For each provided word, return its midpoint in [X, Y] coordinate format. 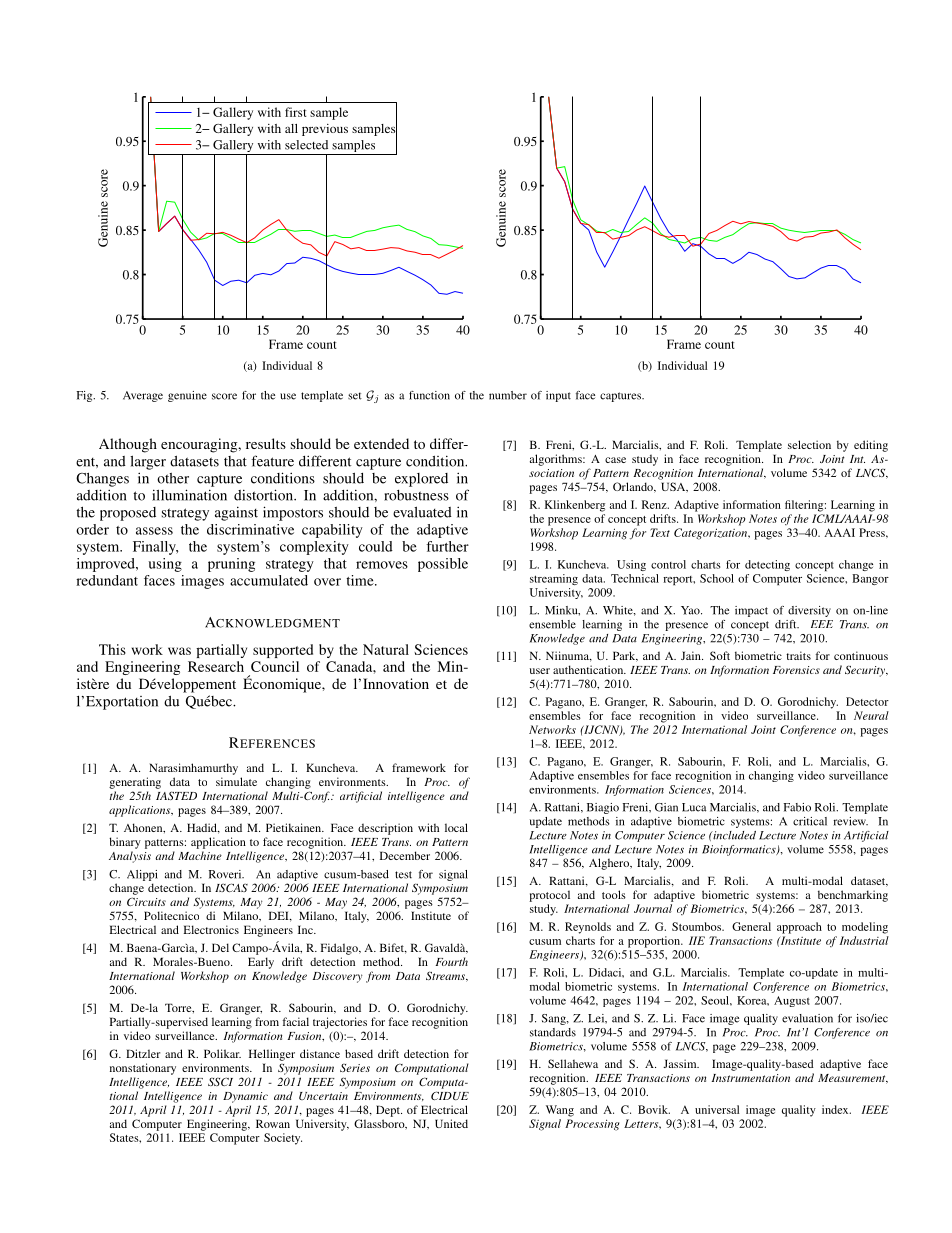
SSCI [220, 1081]
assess [154, 531]
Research [216, 666]
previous [325, 130]
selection [809, 444]
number [508, 395]
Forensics [796, 670]
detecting [767, 565]
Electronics [211, 929]
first [296, 112]
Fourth [451, 961]
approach [799, 928]
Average [143, 396]
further [447, 546]
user [540, 671]
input [558, 396]
